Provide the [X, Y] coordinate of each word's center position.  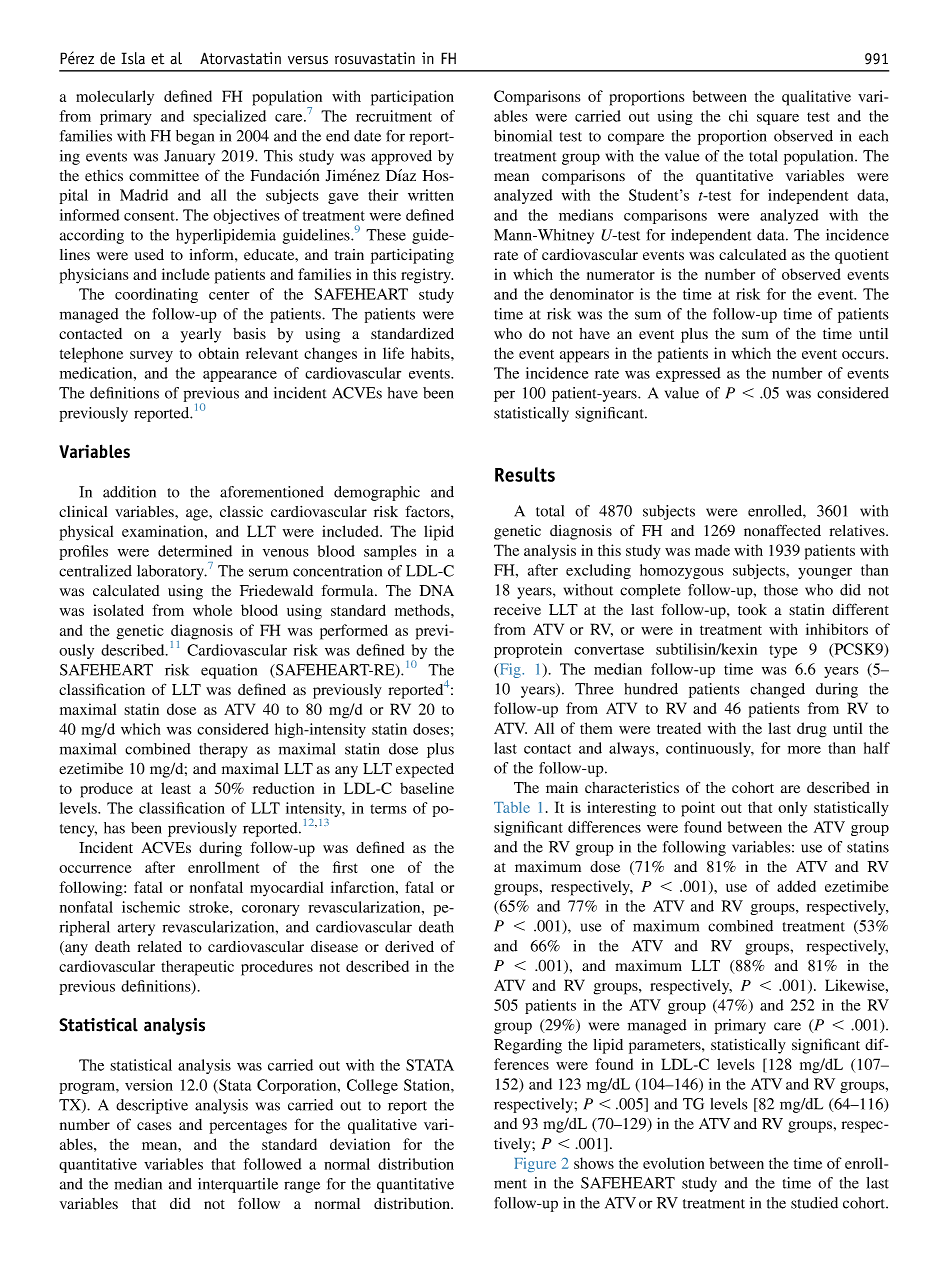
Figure [535, 1165]
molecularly [115, 98]
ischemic [151, 907]
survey [151, 357]
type [783, 651]
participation [412, 98]
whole [212, 610]
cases [154, 1126]
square [778, 119]
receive [517, 610]
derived [409, 946]
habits [431, 353]
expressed [688, 374]
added [796, 886]
